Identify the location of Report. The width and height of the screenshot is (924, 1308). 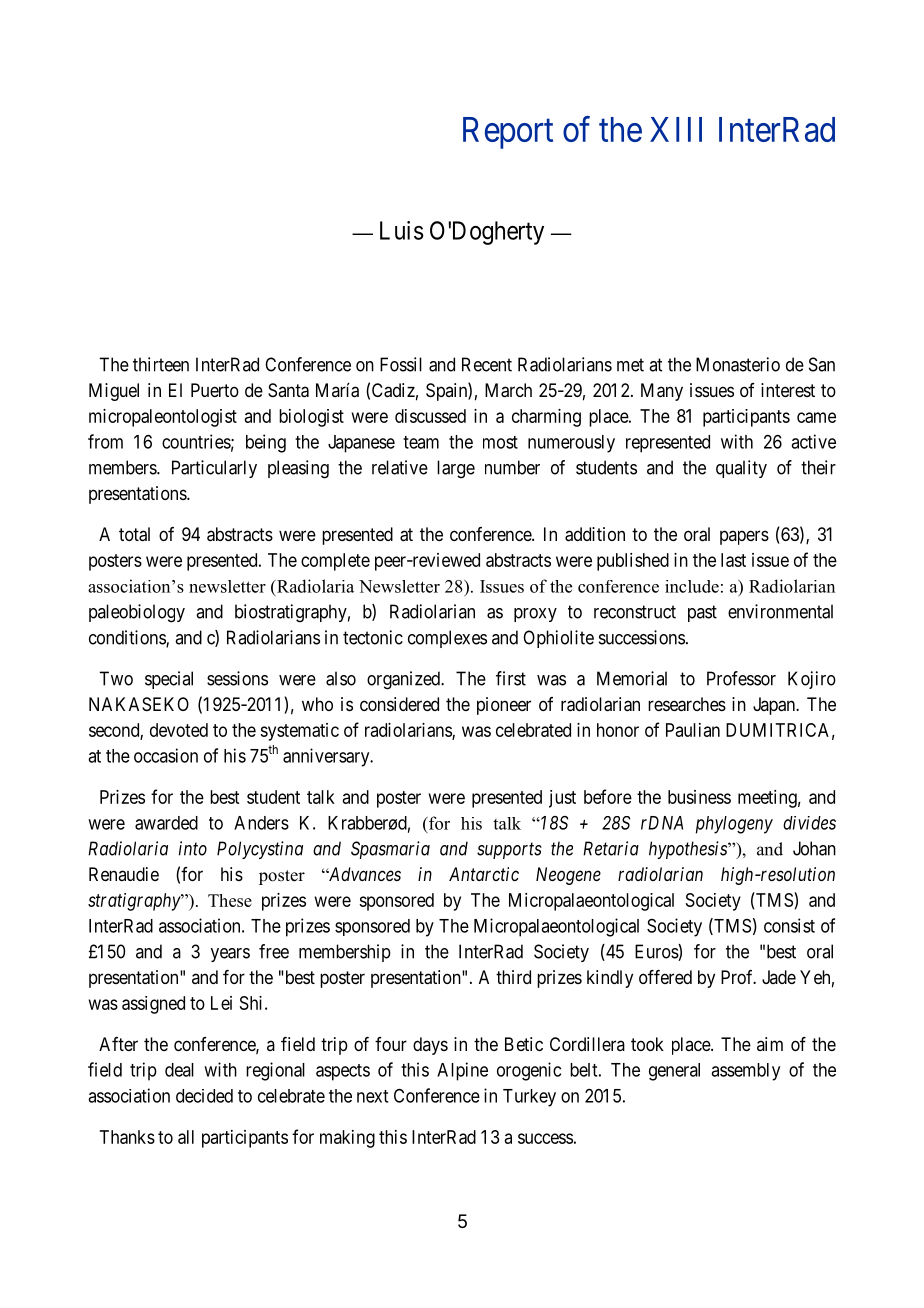
(508, 133).
